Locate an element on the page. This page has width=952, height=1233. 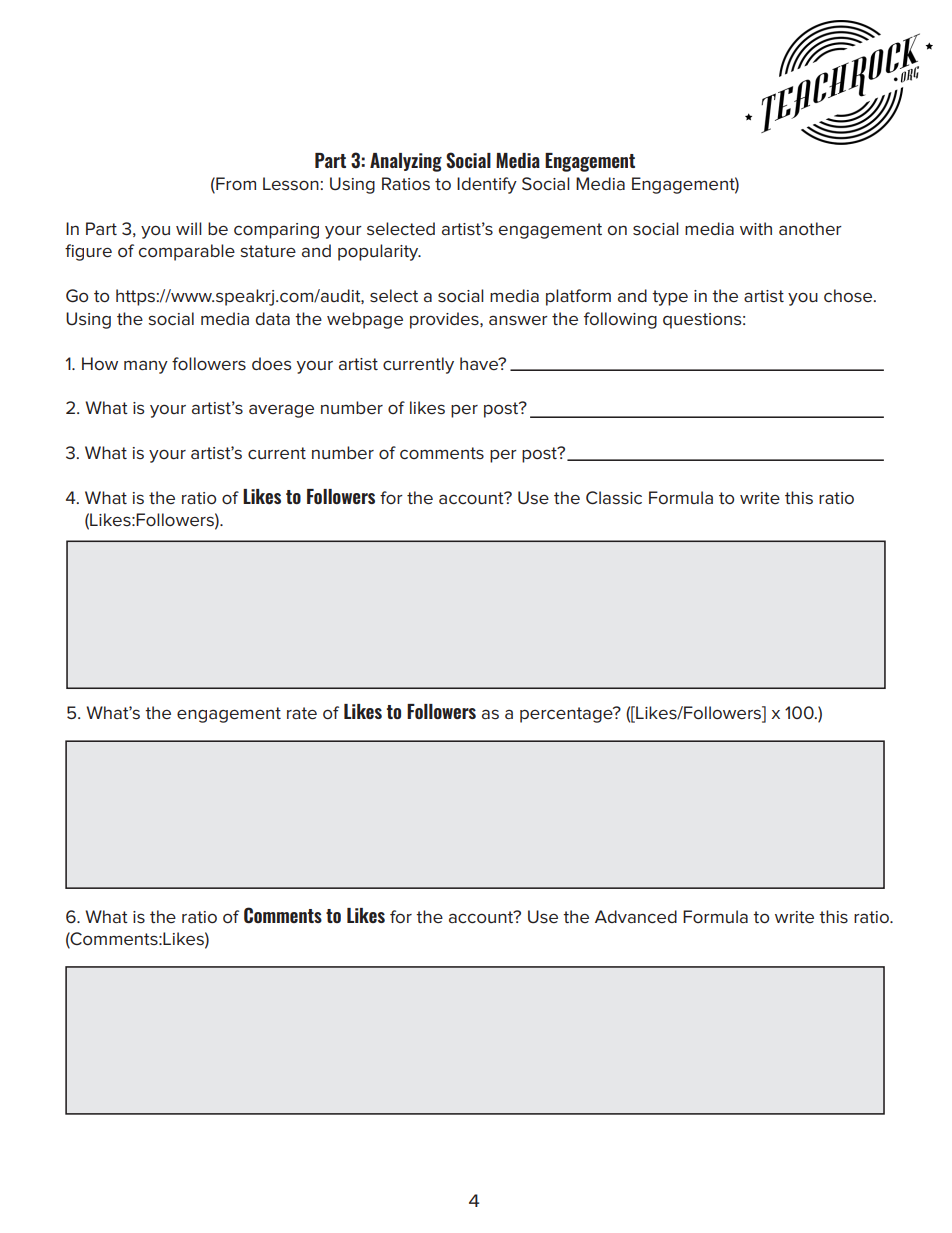
rate is located at coordinates (302, 713).
